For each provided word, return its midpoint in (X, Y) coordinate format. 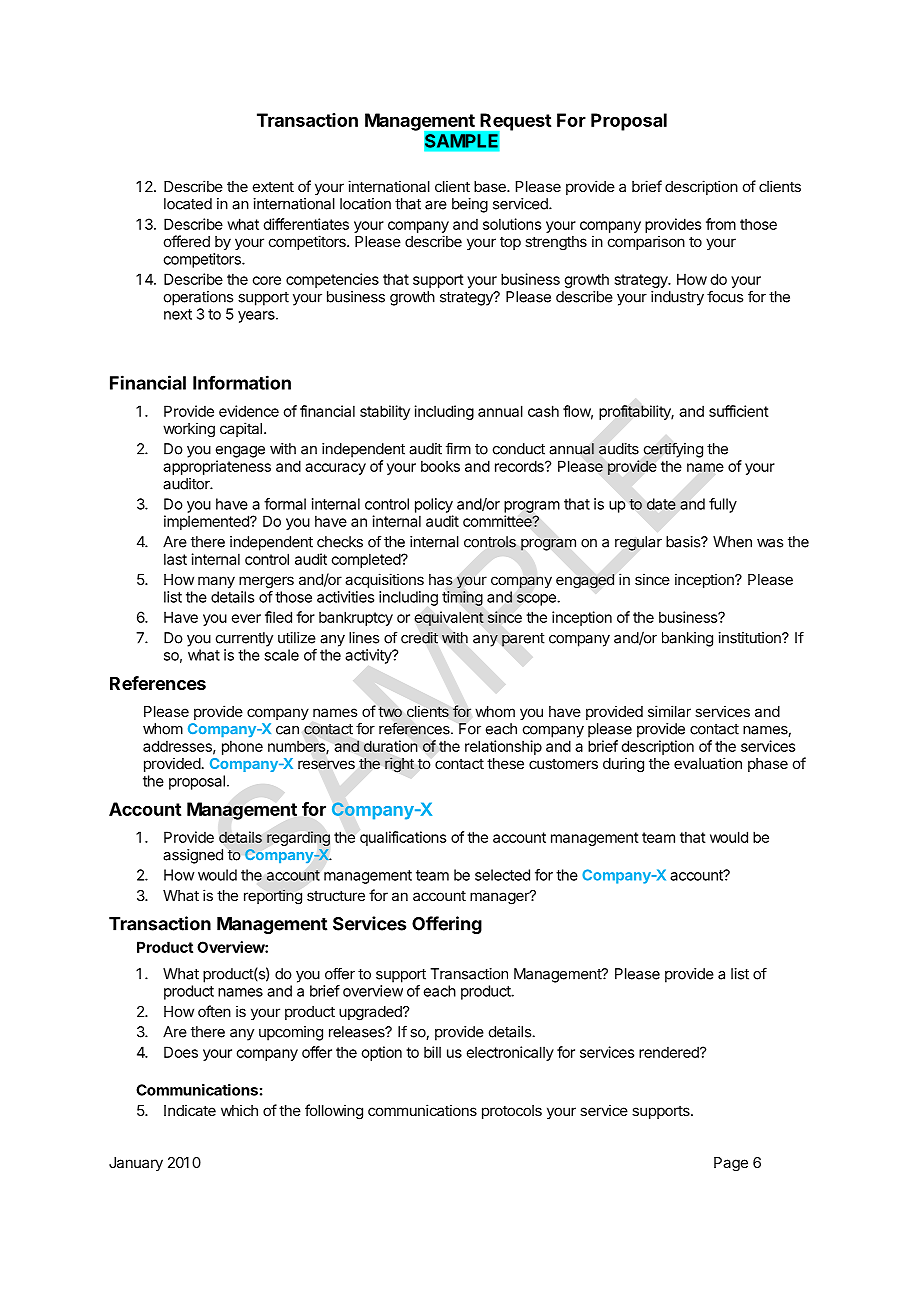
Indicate (190, 1110)
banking (687, 639)
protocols (512, 1112)
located (188, 204)
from (721, 224)
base (491, 186)
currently (244, 639)
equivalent (449, 618)
